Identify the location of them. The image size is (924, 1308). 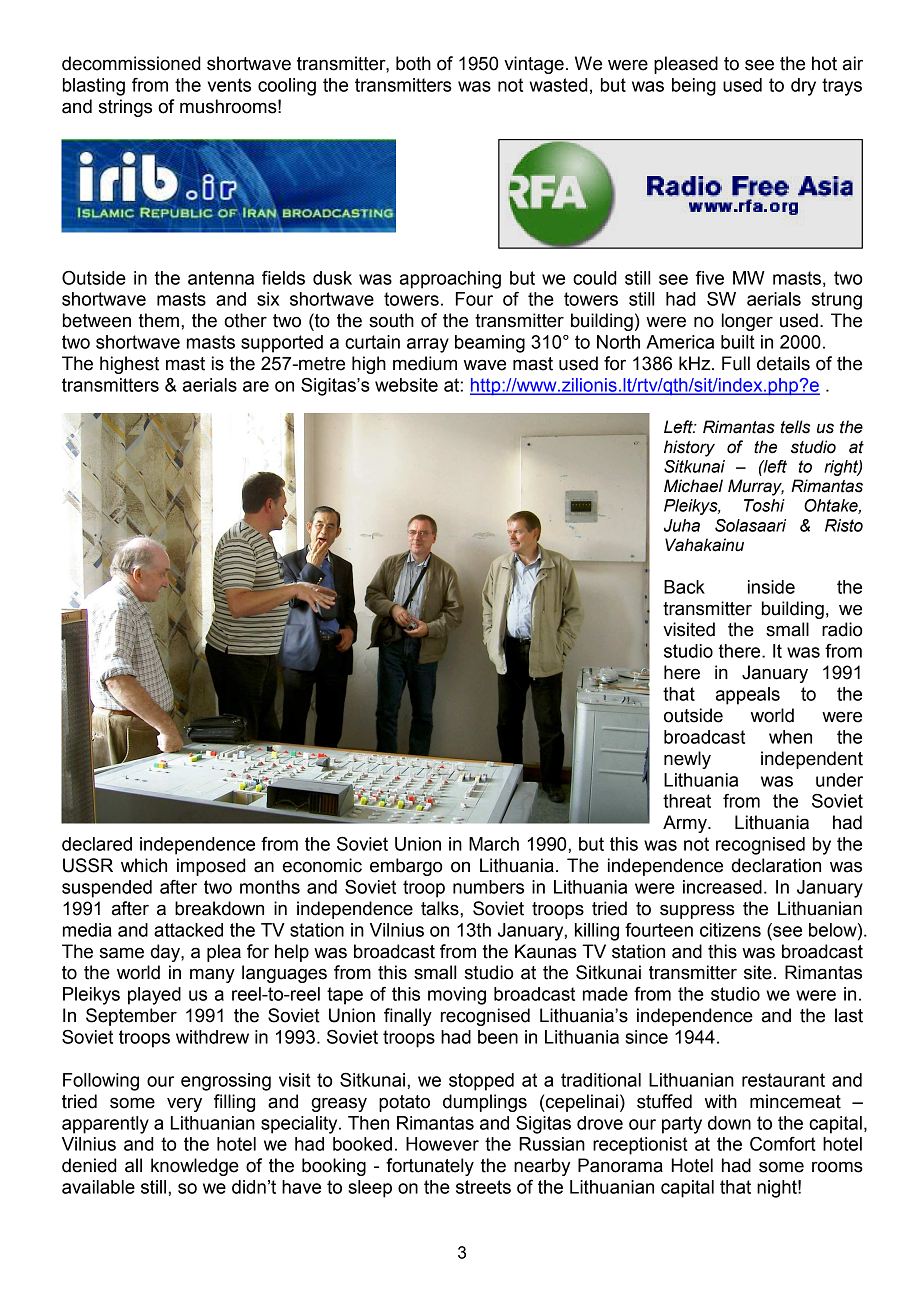
(159, 320).
